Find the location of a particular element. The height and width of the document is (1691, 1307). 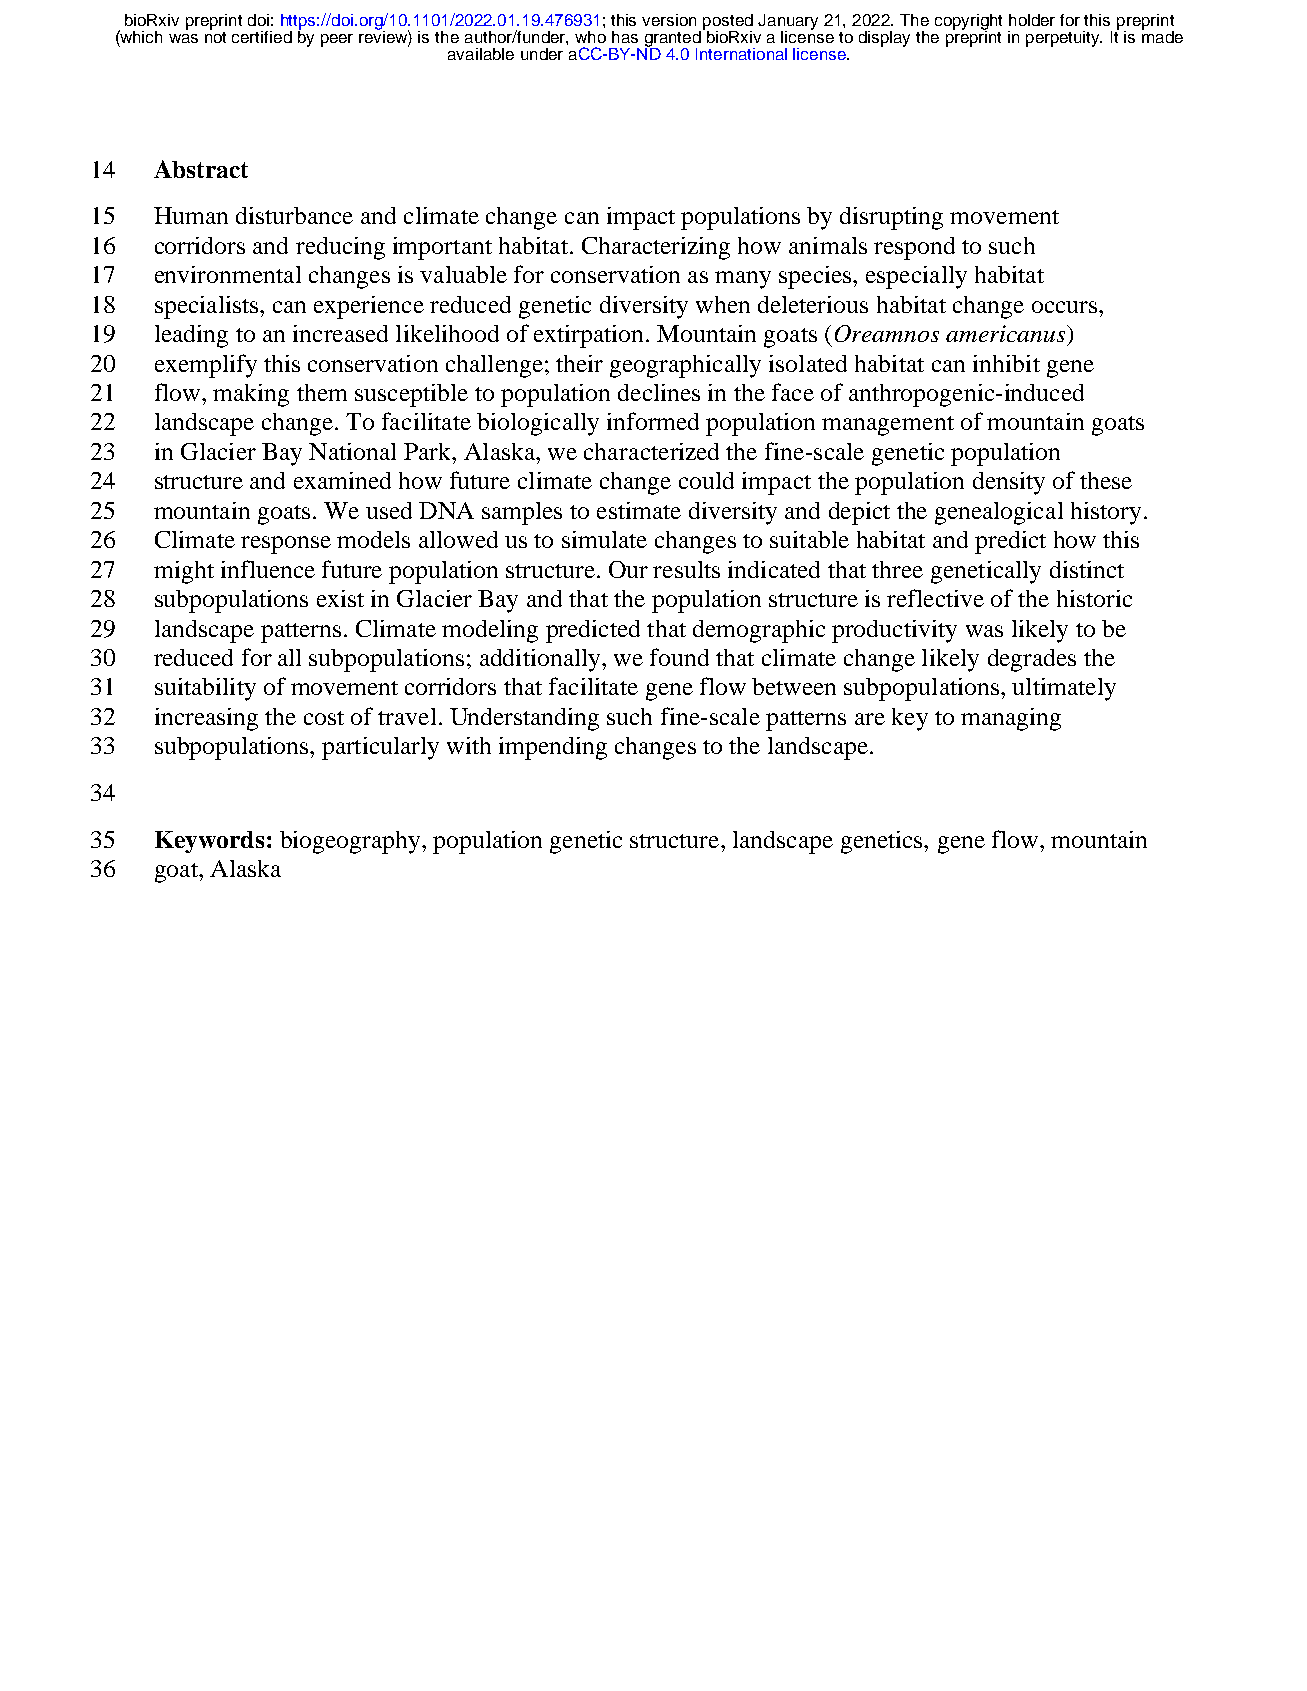

perpetuity is located at coordinates (1064, 39).
